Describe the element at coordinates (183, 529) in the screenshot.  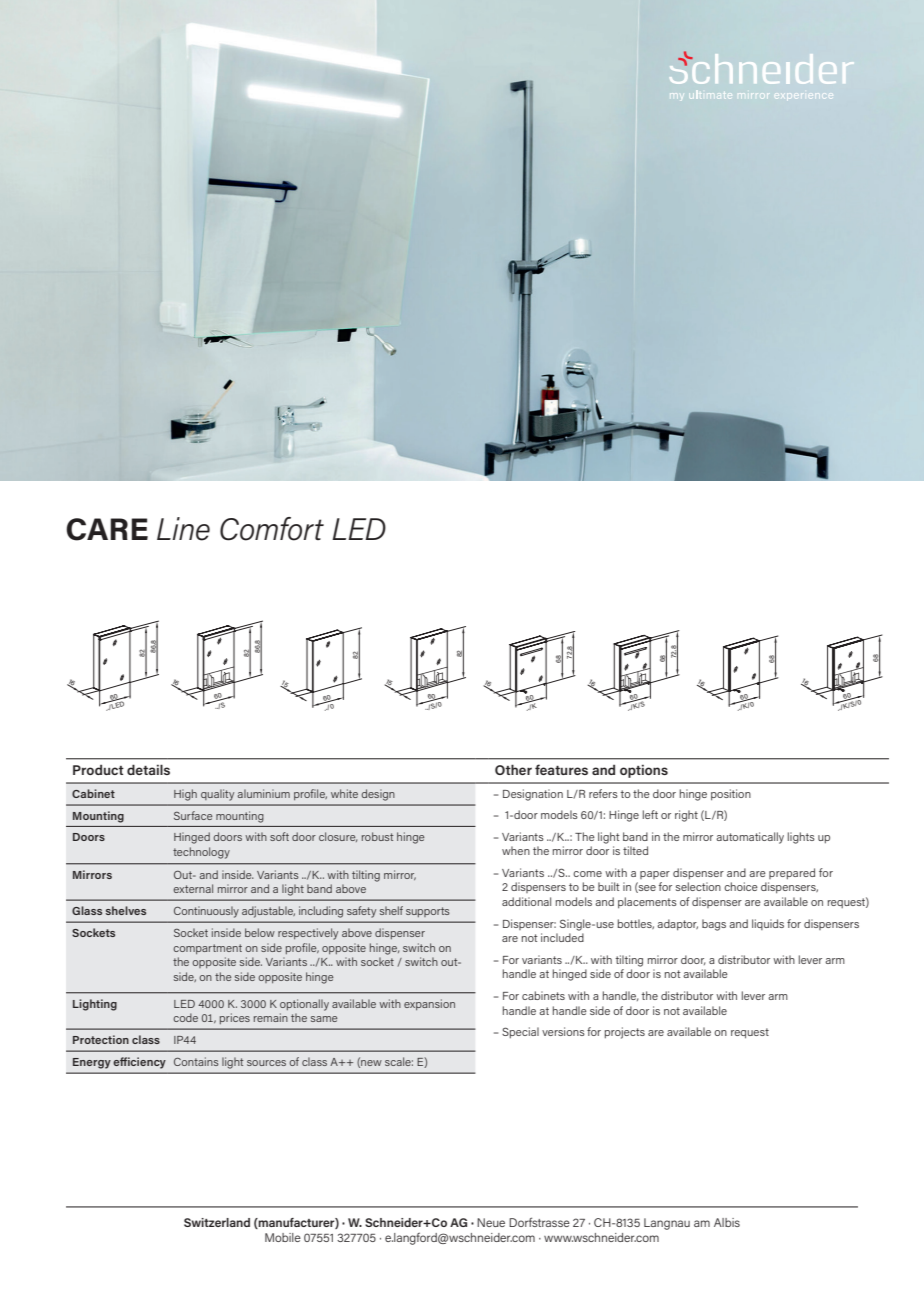
I see `Line` at that location.
